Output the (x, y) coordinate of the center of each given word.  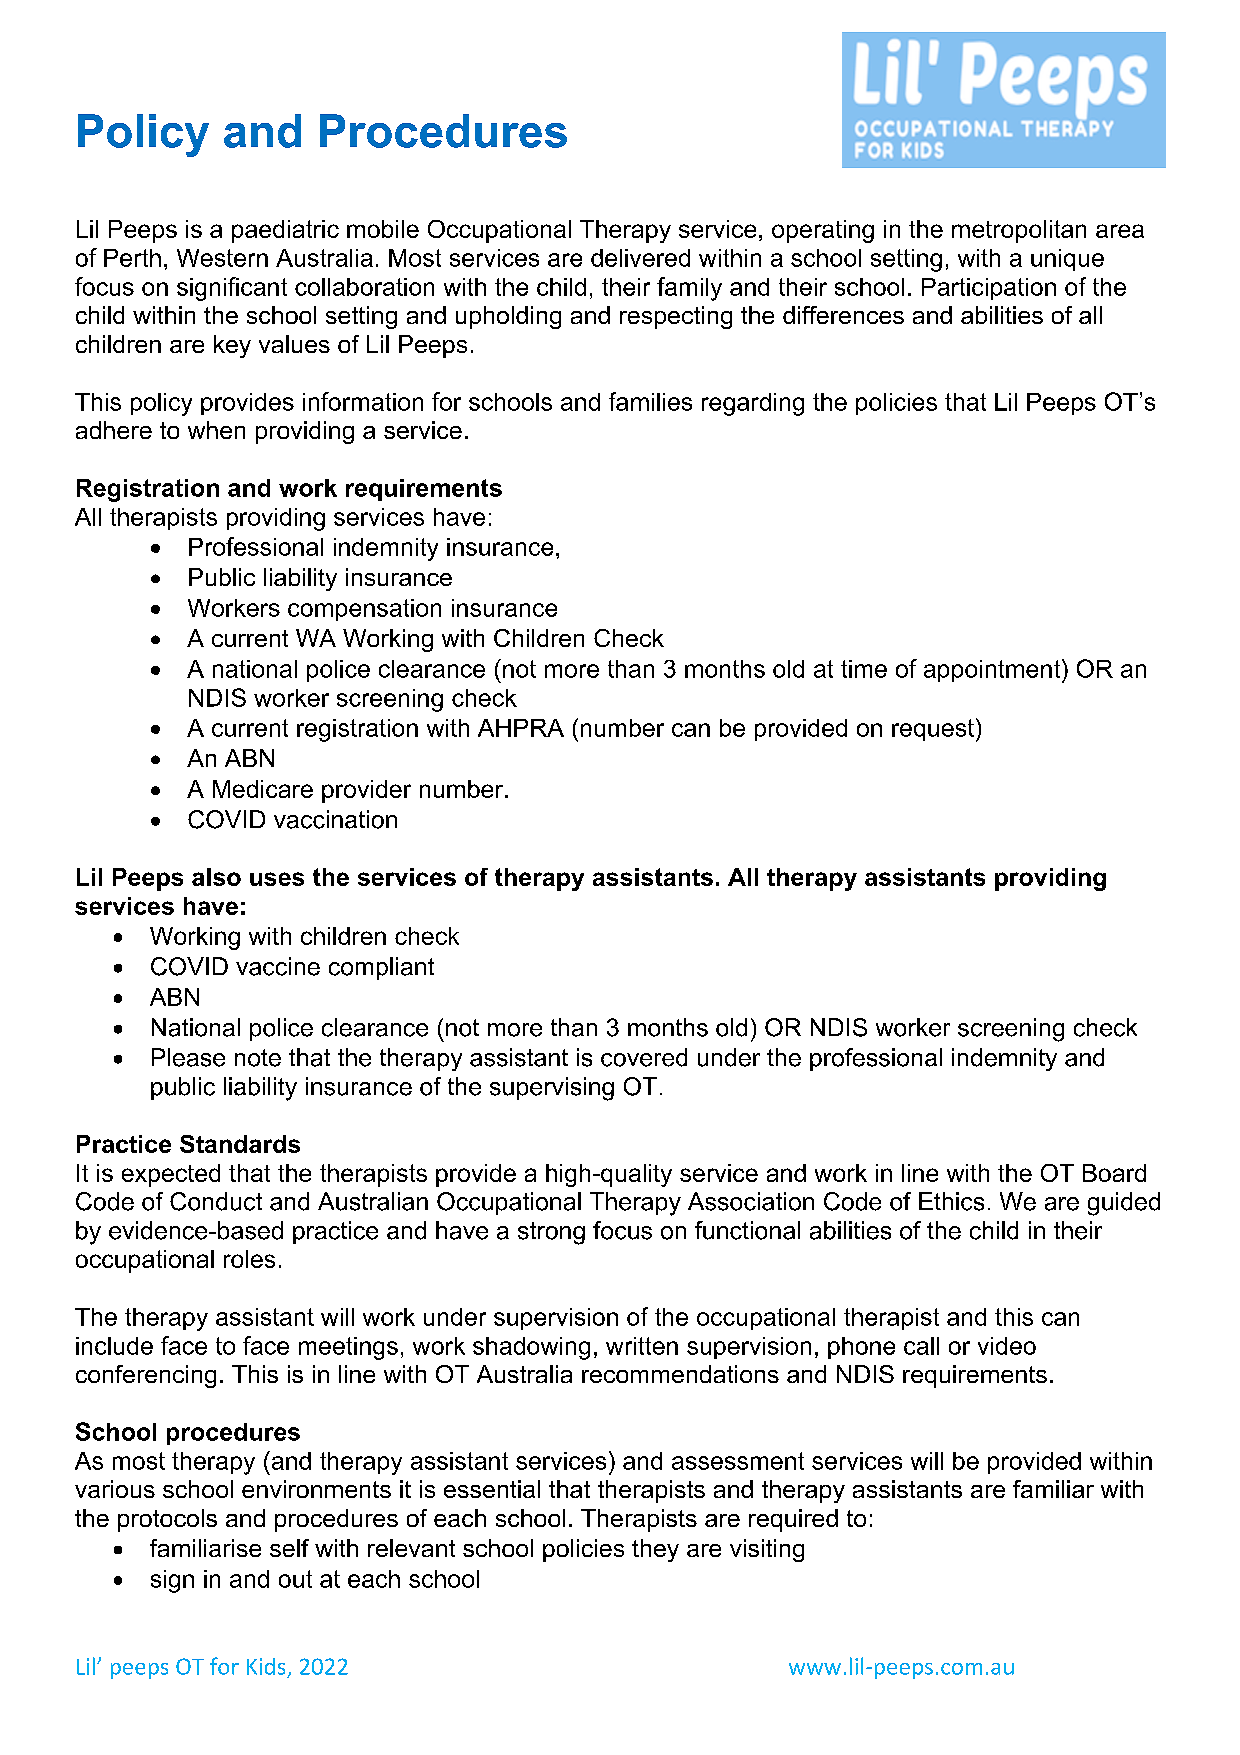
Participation (989, 289)
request (933, 730)
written (642, 1346)
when (216, 430)
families (650, 401)
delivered (640, 258)
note (258, 1058)
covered (644, 1057)
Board (1114, 1173)
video (1007, 1346)
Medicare (263, 789)
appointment (993, 671)
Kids (266, 1666)
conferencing (146, 1376)
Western (222, 258)
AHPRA (521, 728)
